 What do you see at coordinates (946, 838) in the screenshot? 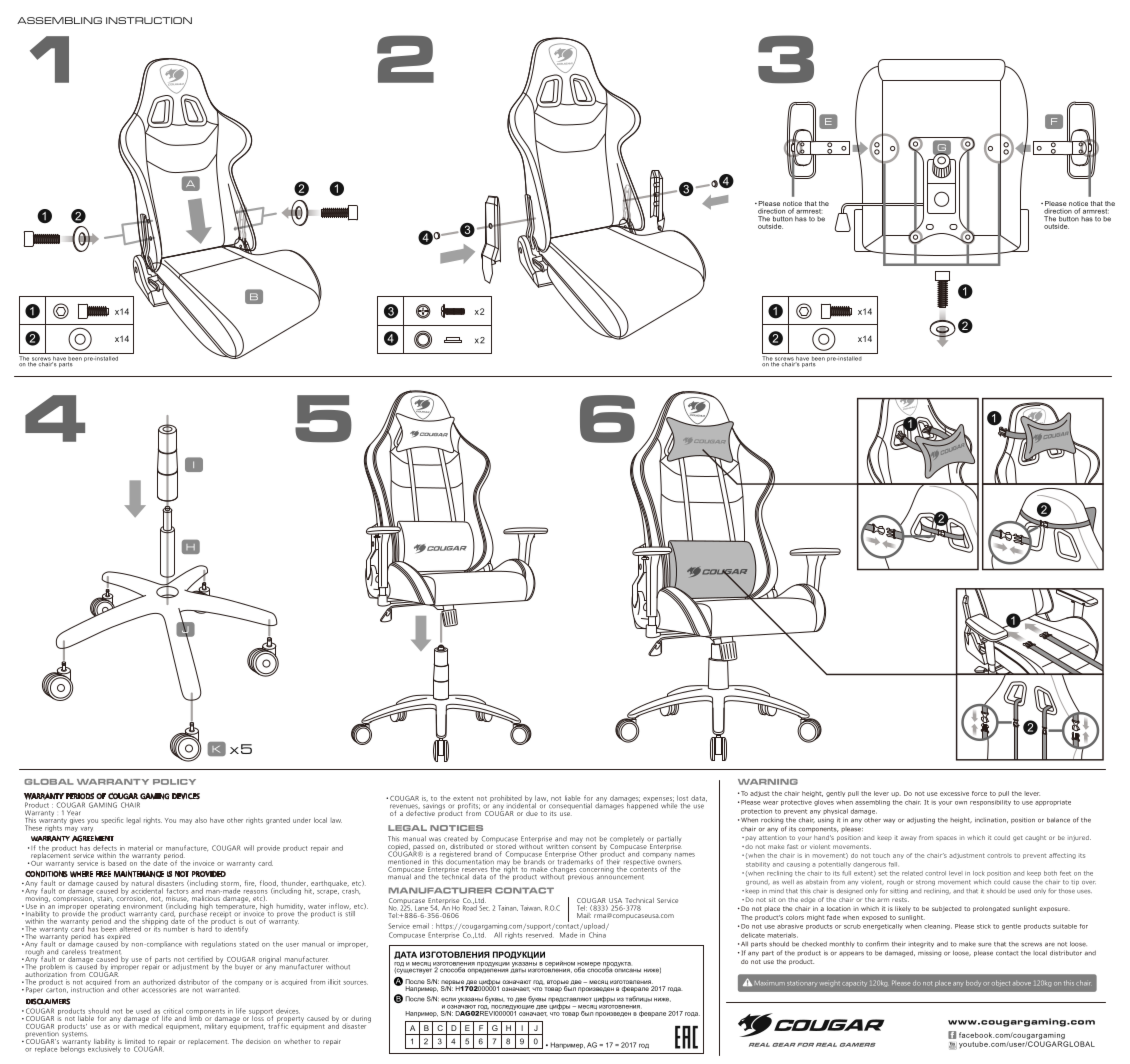
I see `spaces` at bounding box center [946, 838].
